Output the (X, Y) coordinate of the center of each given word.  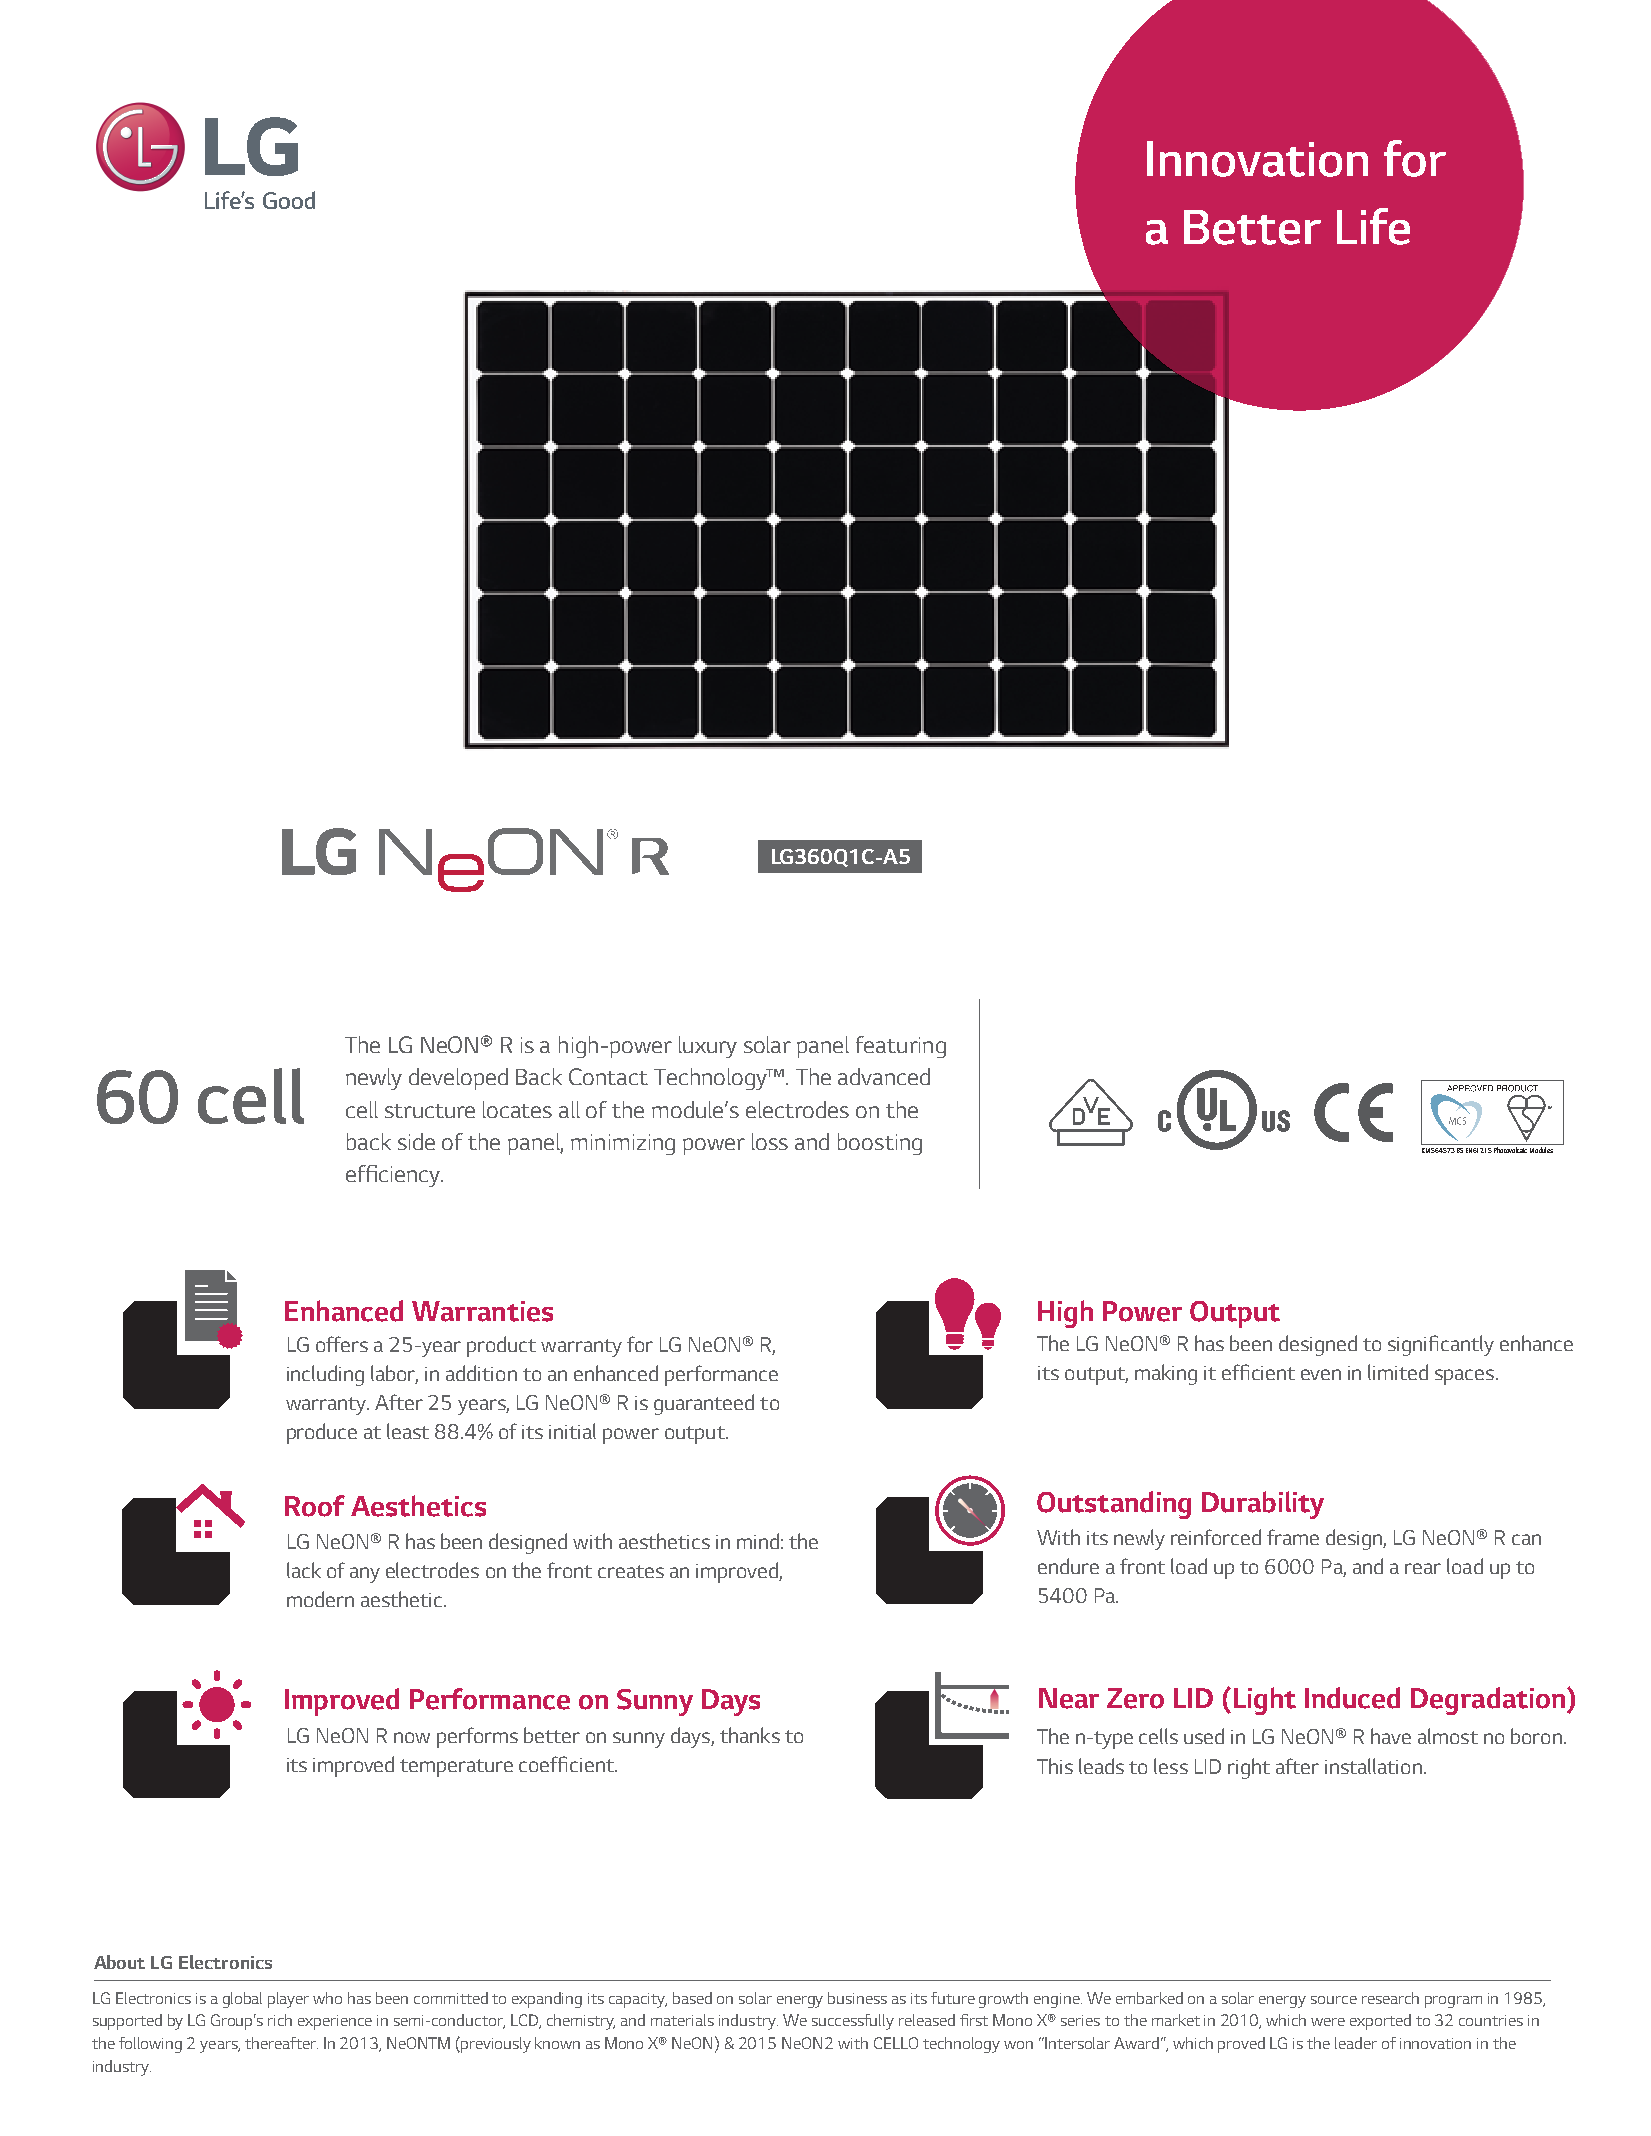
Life (1373, 226)
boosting (880, 1144)
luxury (708, 1047)
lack (304, 1570)
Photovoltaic (1510, 1150)
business (857, 1998)
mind (758, 1541)
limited (1398, 1372)
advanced (884, 1076)
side (416, 1141)
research (1390, 1998)
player (288, 2000)
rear (1423, 1568)
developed (458, 1079)
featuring (901, 1047)
